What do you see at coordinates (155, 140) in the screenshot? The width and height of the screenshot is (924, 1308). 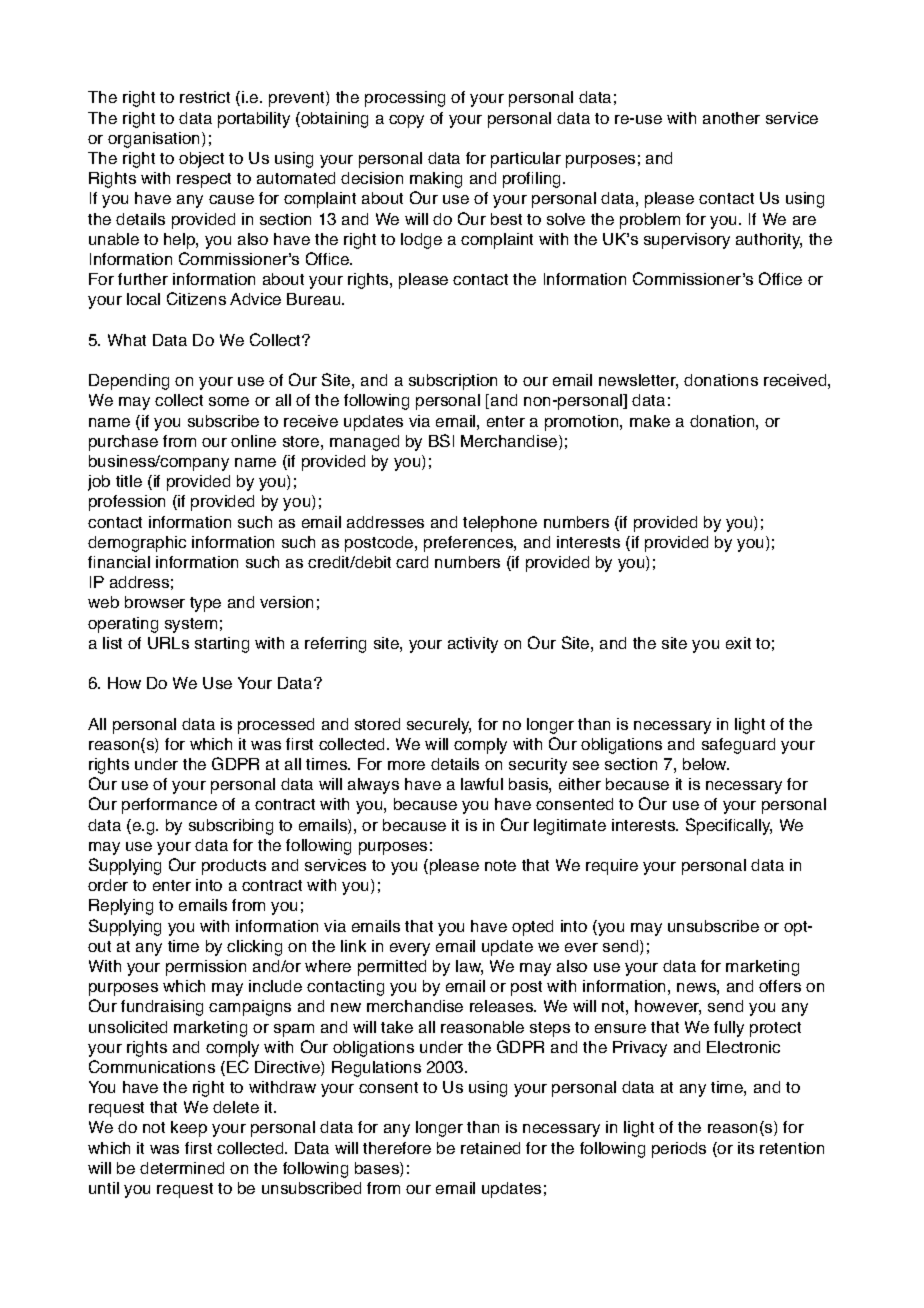 I see `organisation` at bounding box center [155, 140].
